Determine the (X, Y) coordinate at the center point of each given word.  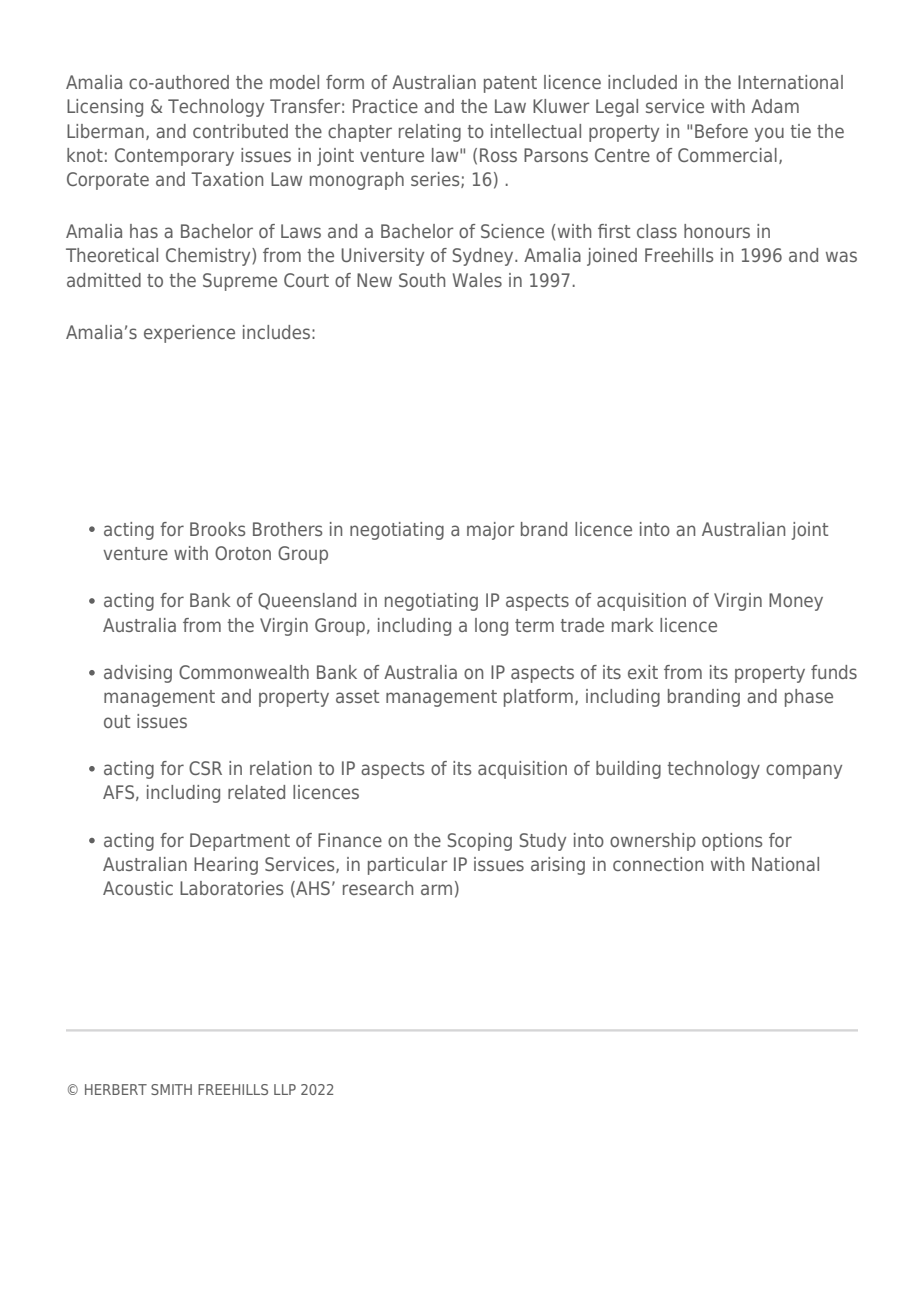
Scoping (480, 842)
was (841, 256)
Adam (775, 106)
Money (796, 602)
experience (189, 334)
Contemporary (174, 157)
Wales (477, 280)
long (491, 627)
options (732, 842)
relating (430, 133)
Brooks (217, 529)
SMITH (171, 1089)
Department (240, 842)
